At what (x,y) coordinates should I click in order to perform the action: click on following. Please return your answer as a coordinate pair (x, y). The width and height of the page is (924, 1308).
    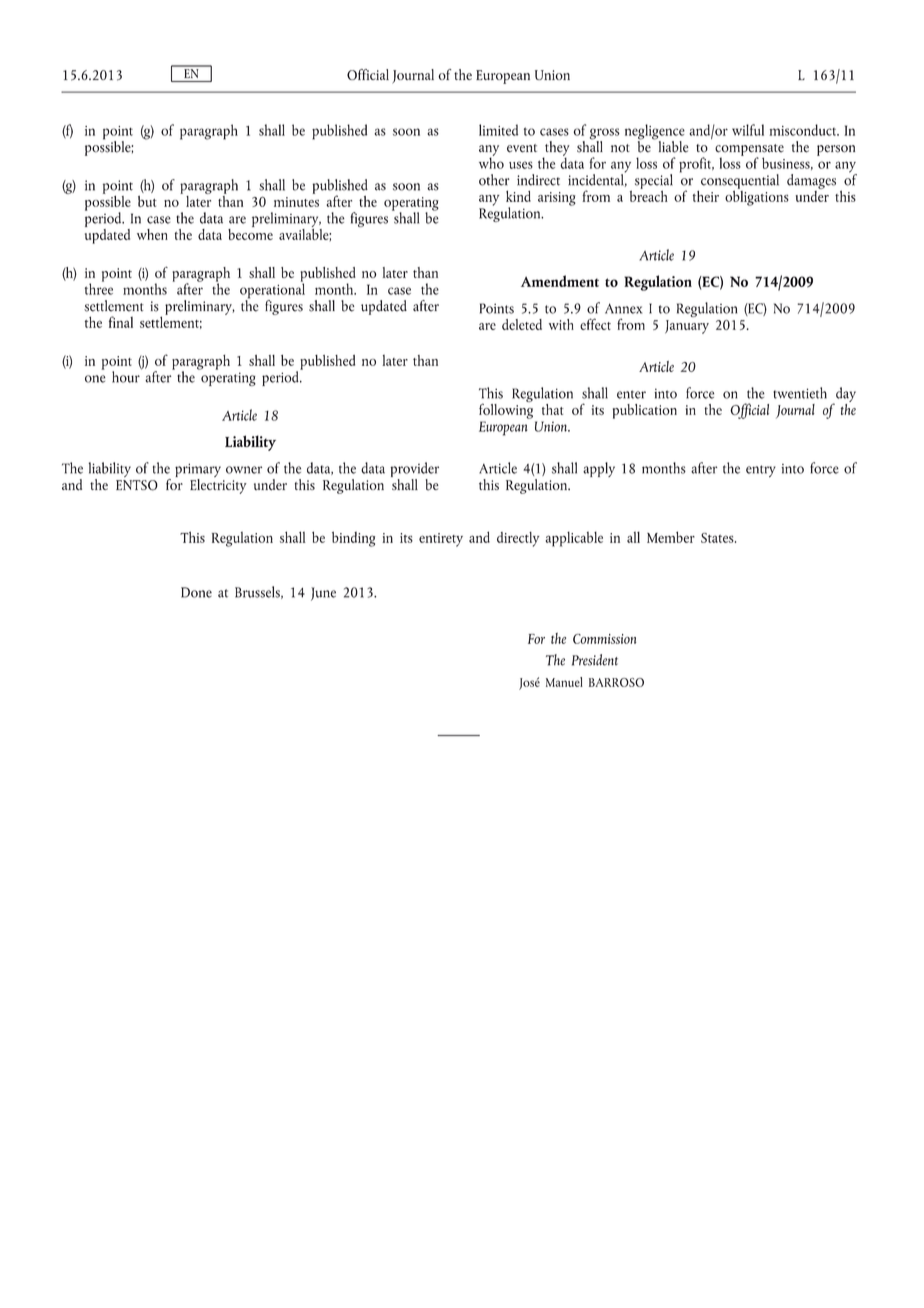
    Looking at the image, I should click on (506, 410).
